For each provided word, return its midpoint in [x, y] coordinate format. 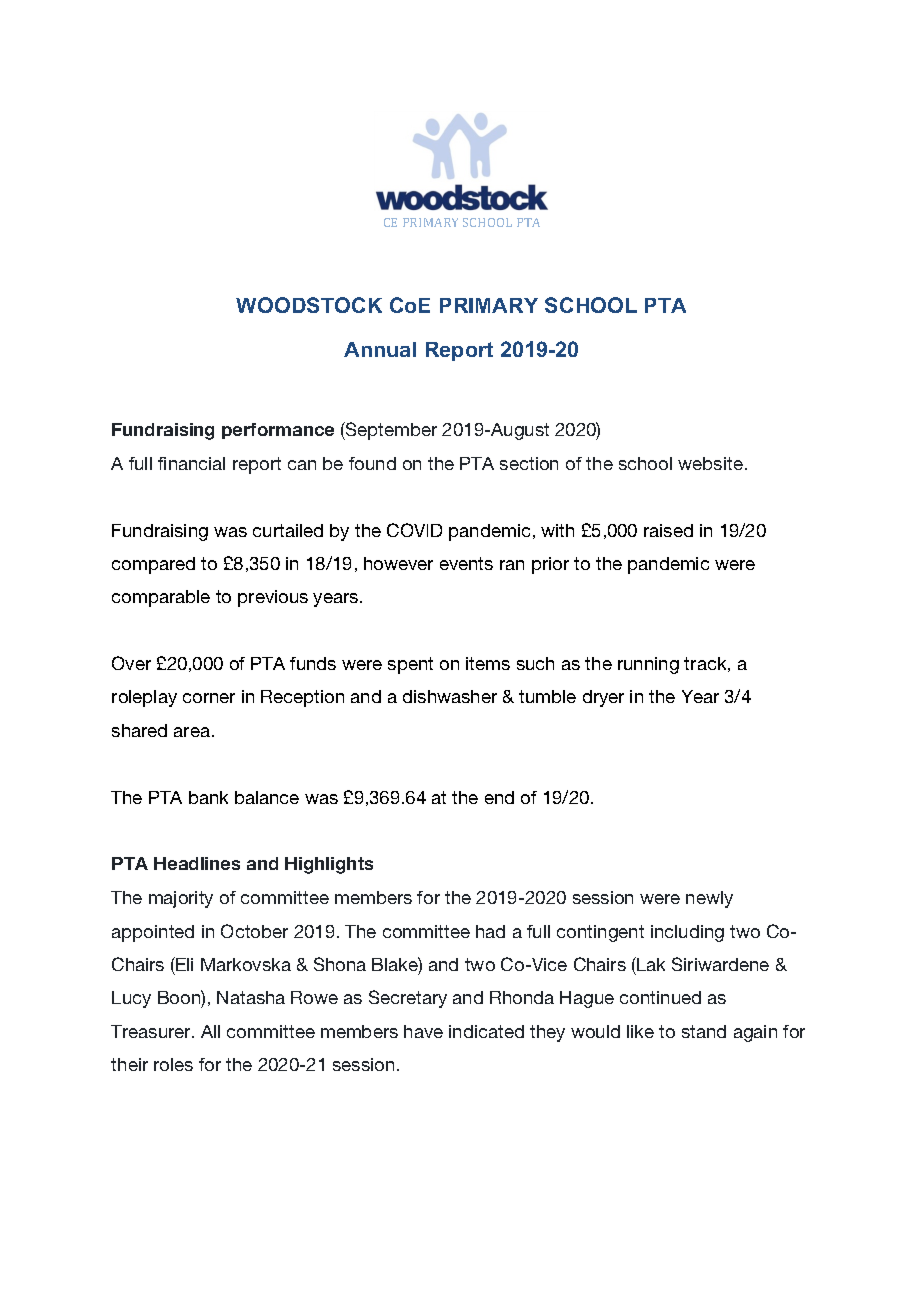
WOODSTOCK [309, 305]
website [710, 463]
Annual [380, 349]
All [210, 1031]
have [423, 1031]
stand [704, 1031]
